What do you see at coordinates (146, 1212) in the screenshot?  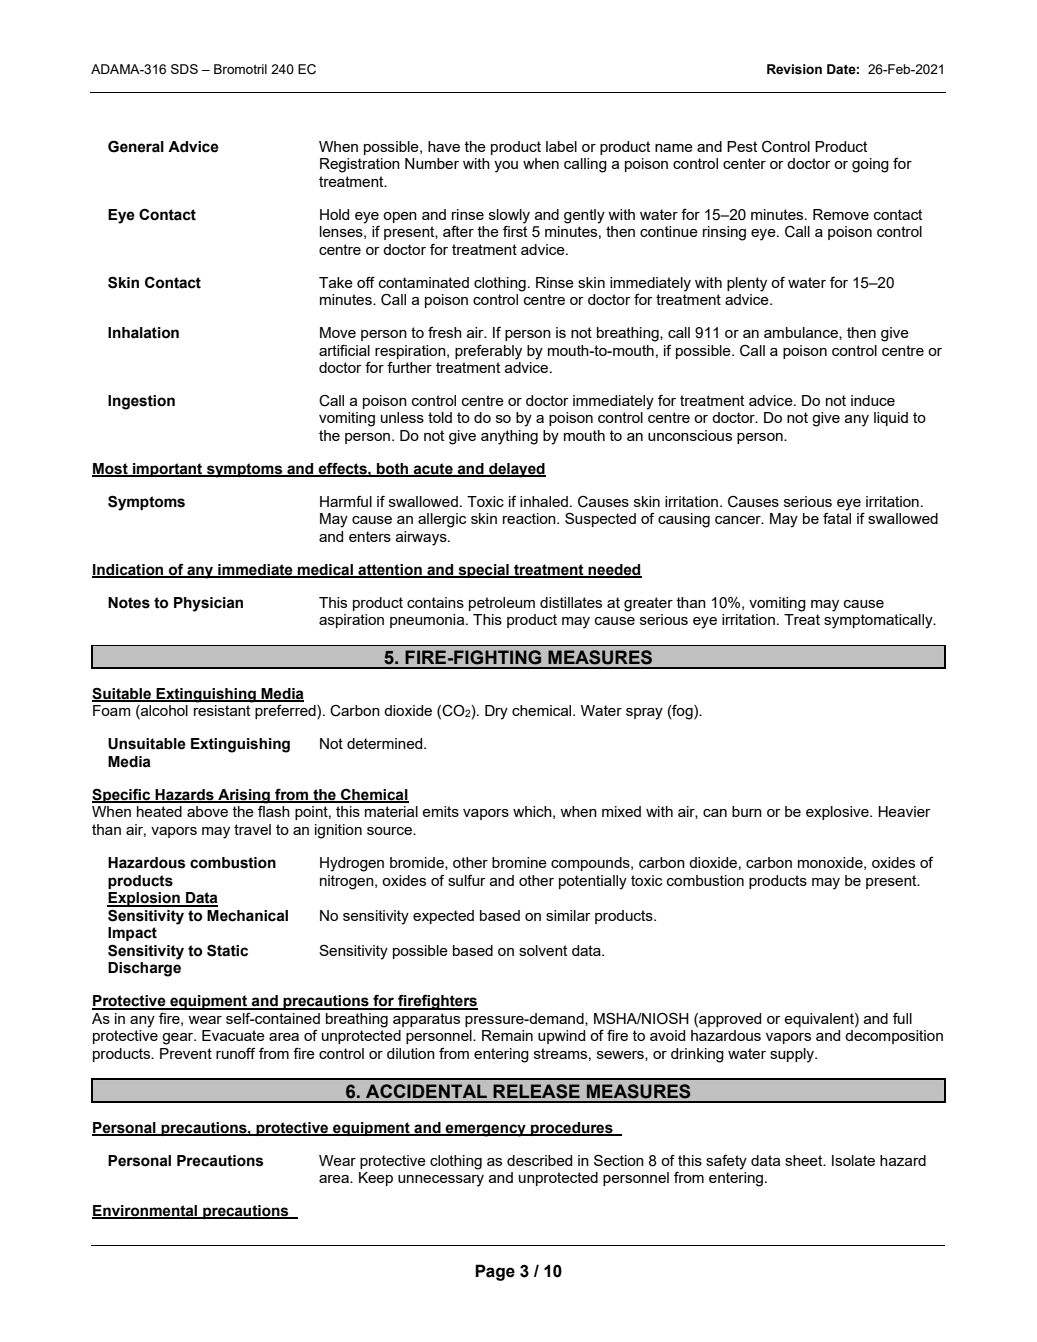 I see `Environmental` at bounding box center [146, 1212].
